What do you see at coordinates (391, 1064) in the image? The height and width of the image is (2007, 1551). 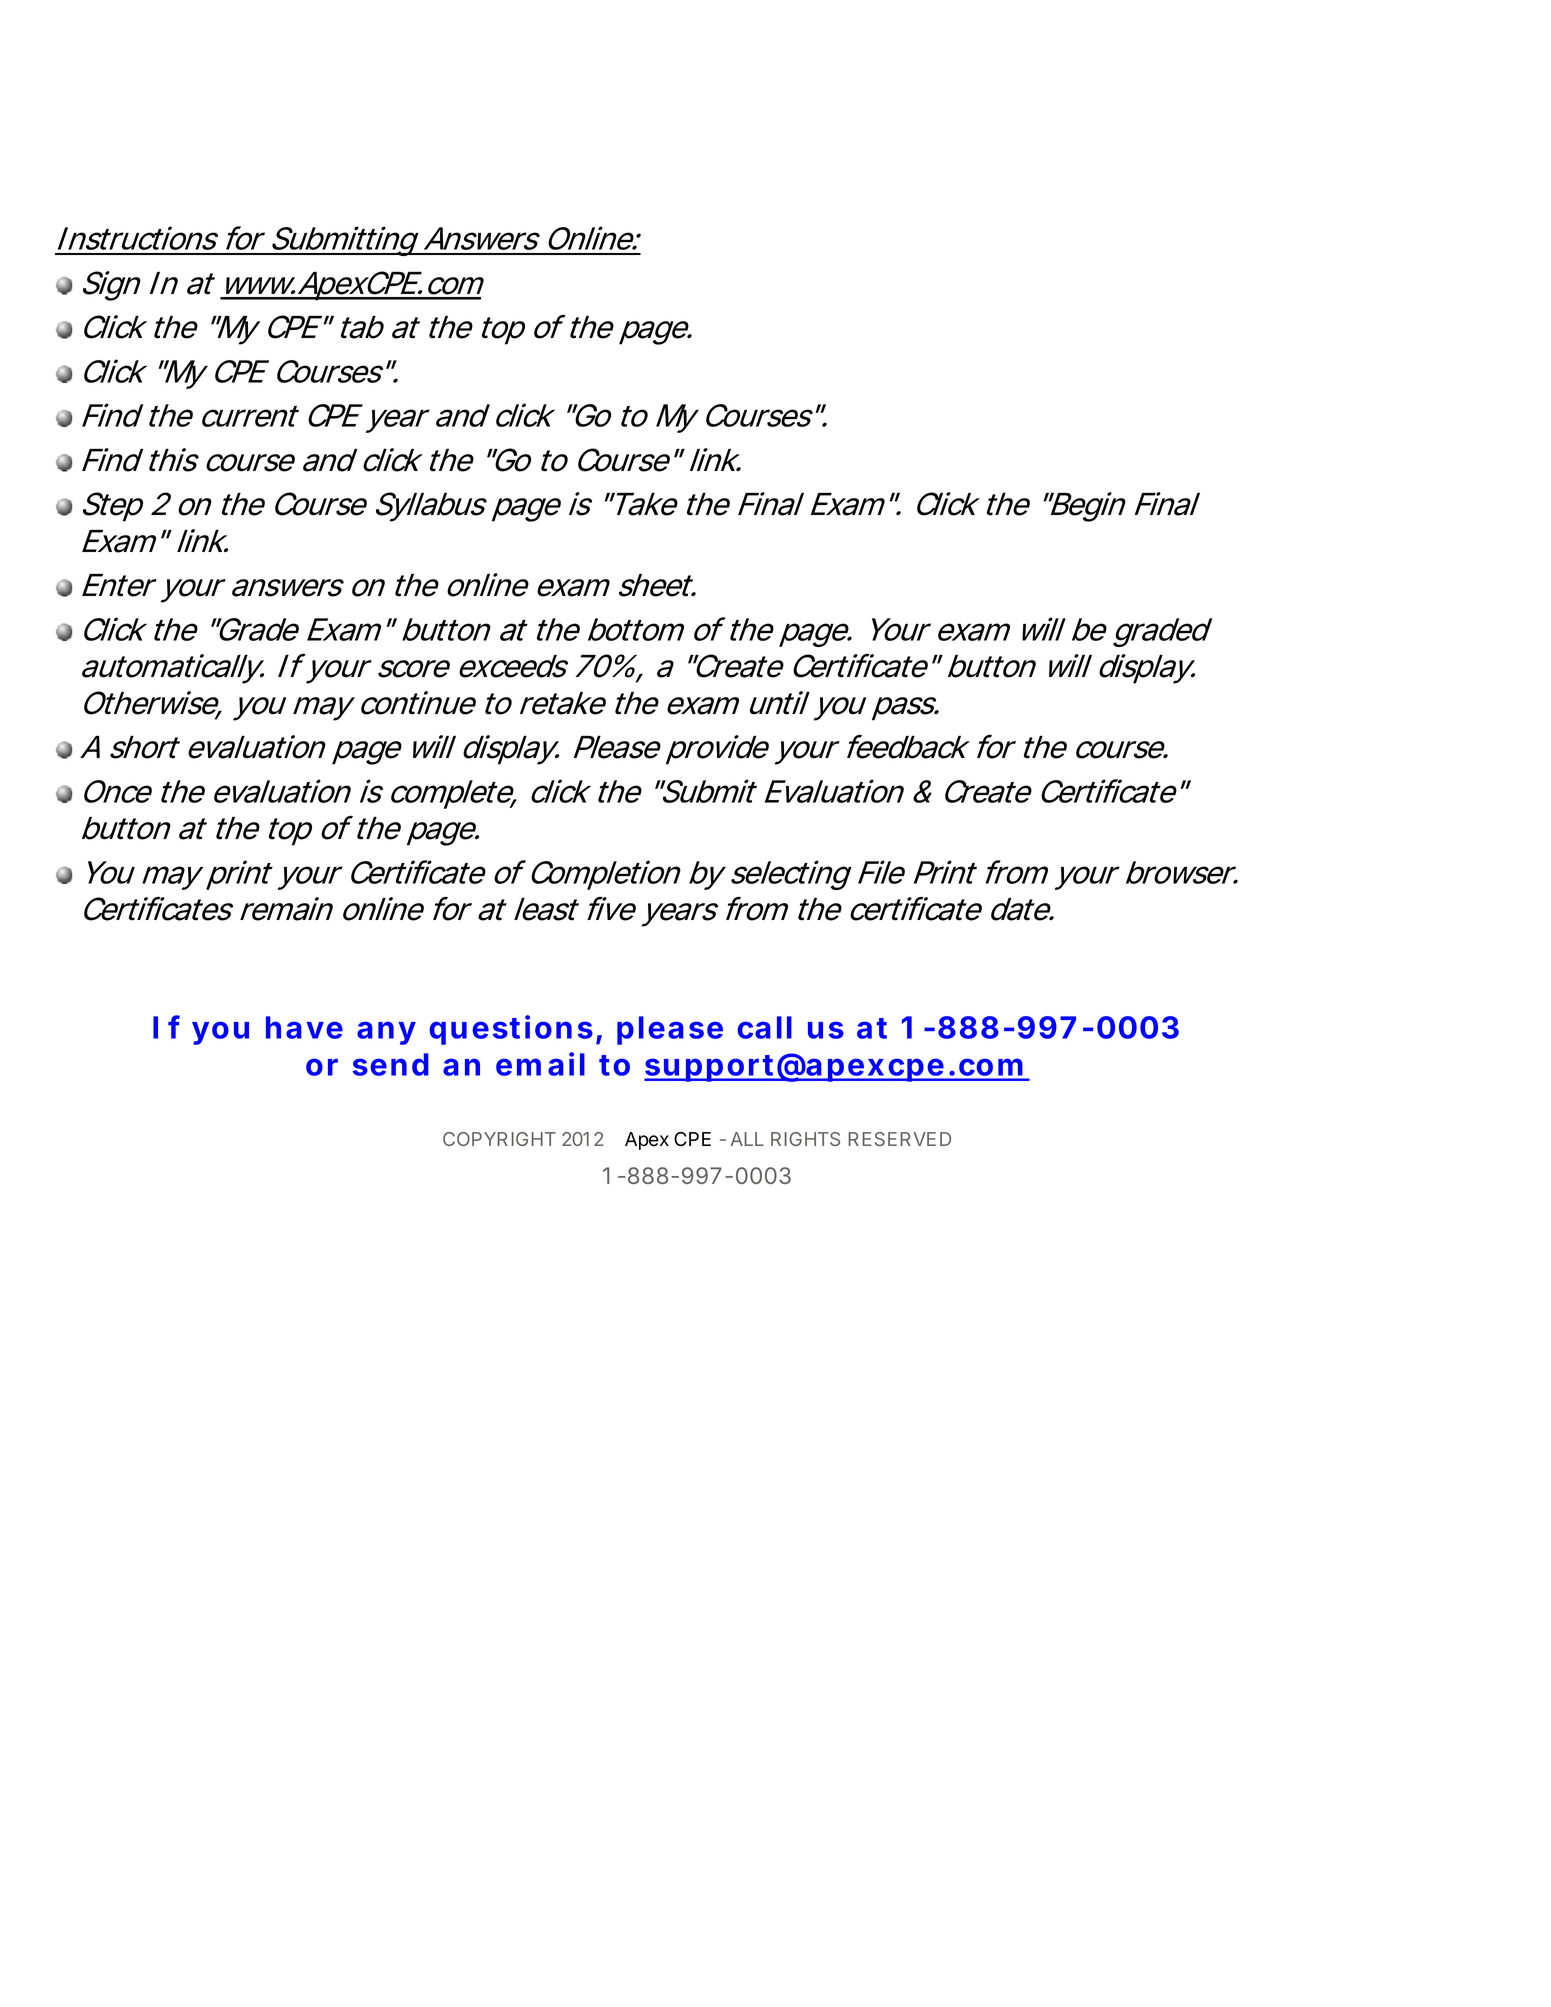 I see `send` at bounding box center [391, 1064].
